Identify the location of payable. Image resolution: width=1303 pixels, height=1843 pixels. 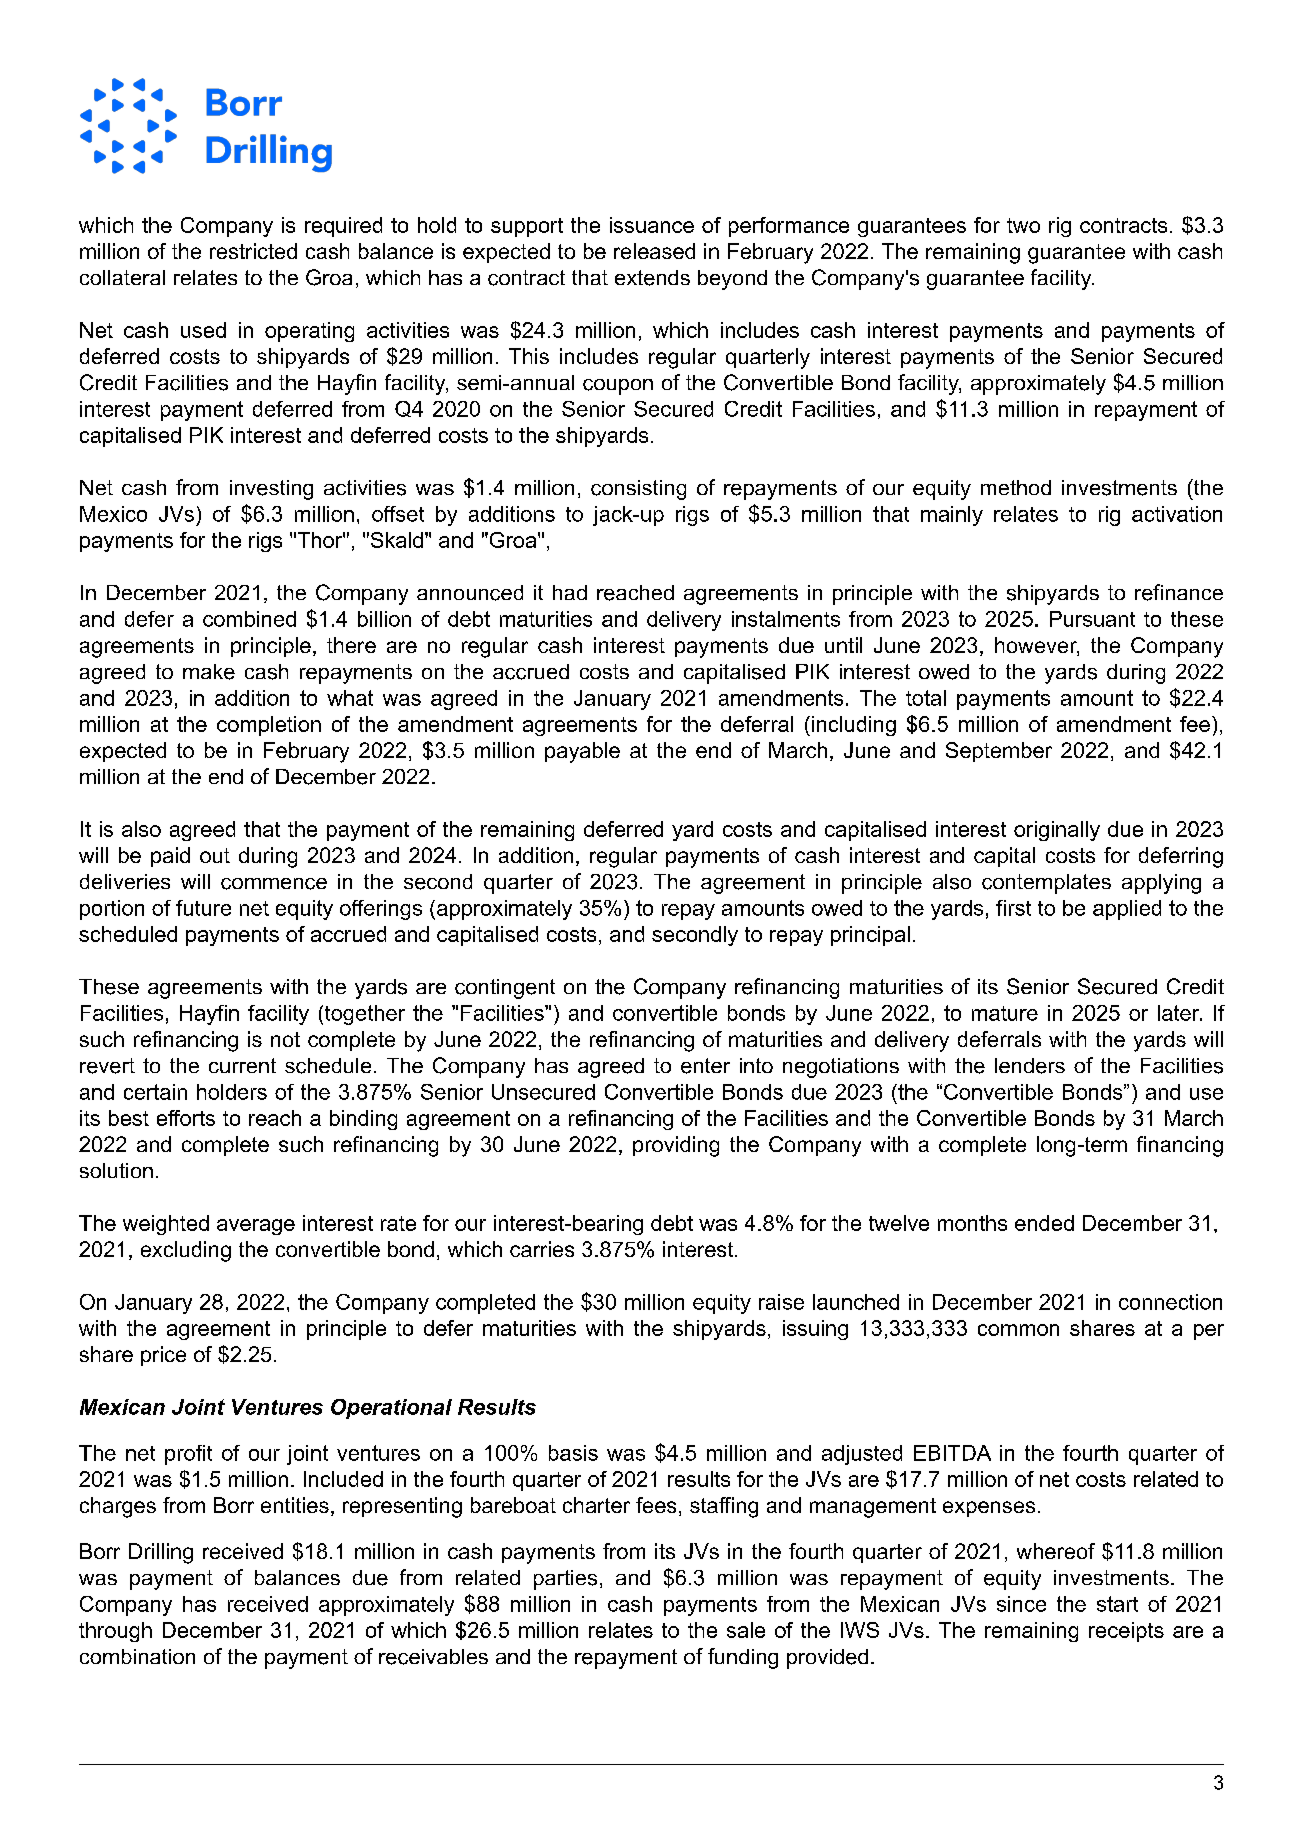
(582, 752).
